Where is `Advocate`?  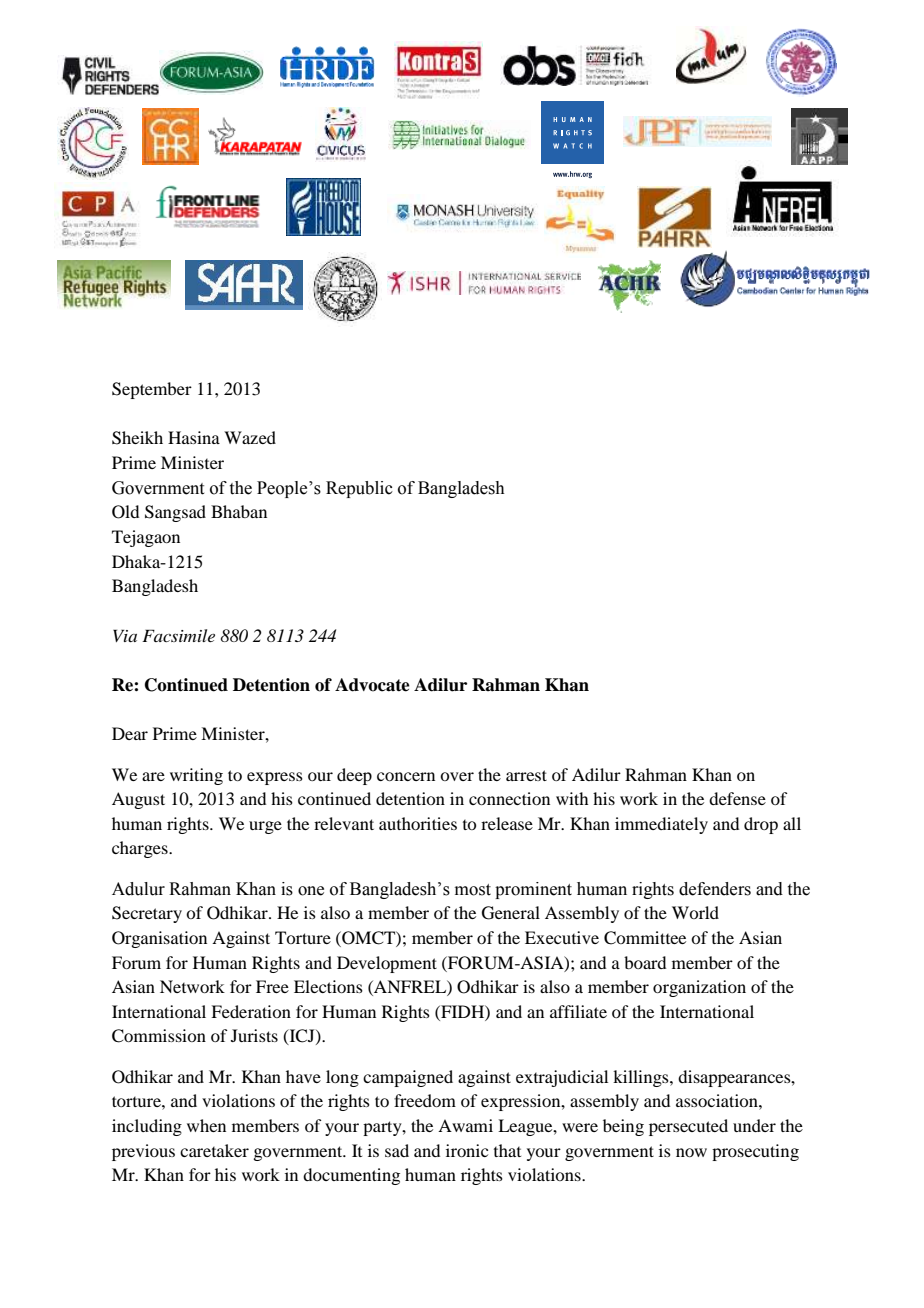 Advocate is located at coordinates (372, 685).
